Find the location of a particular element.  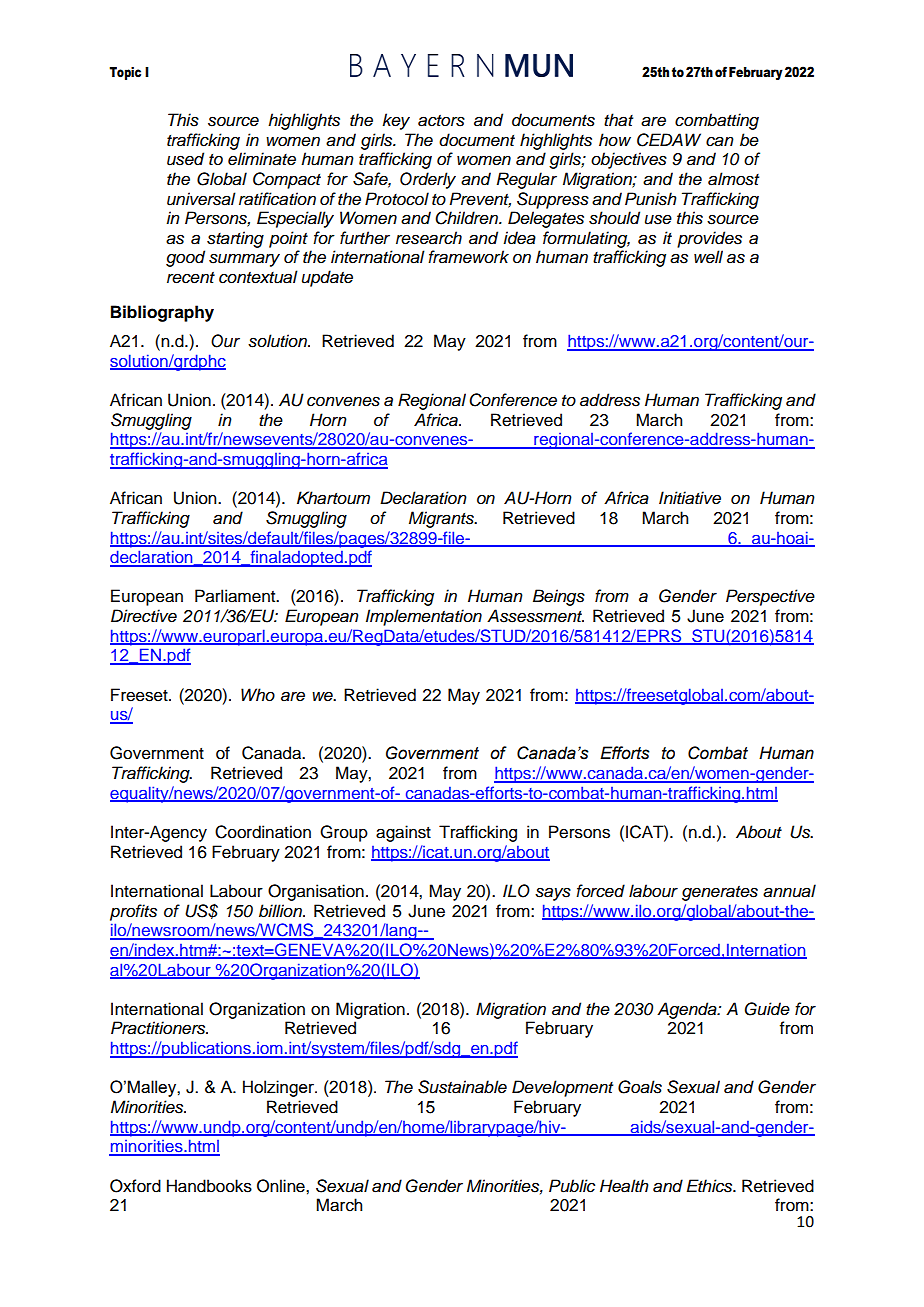

against is located at coordinates (403, 833).
